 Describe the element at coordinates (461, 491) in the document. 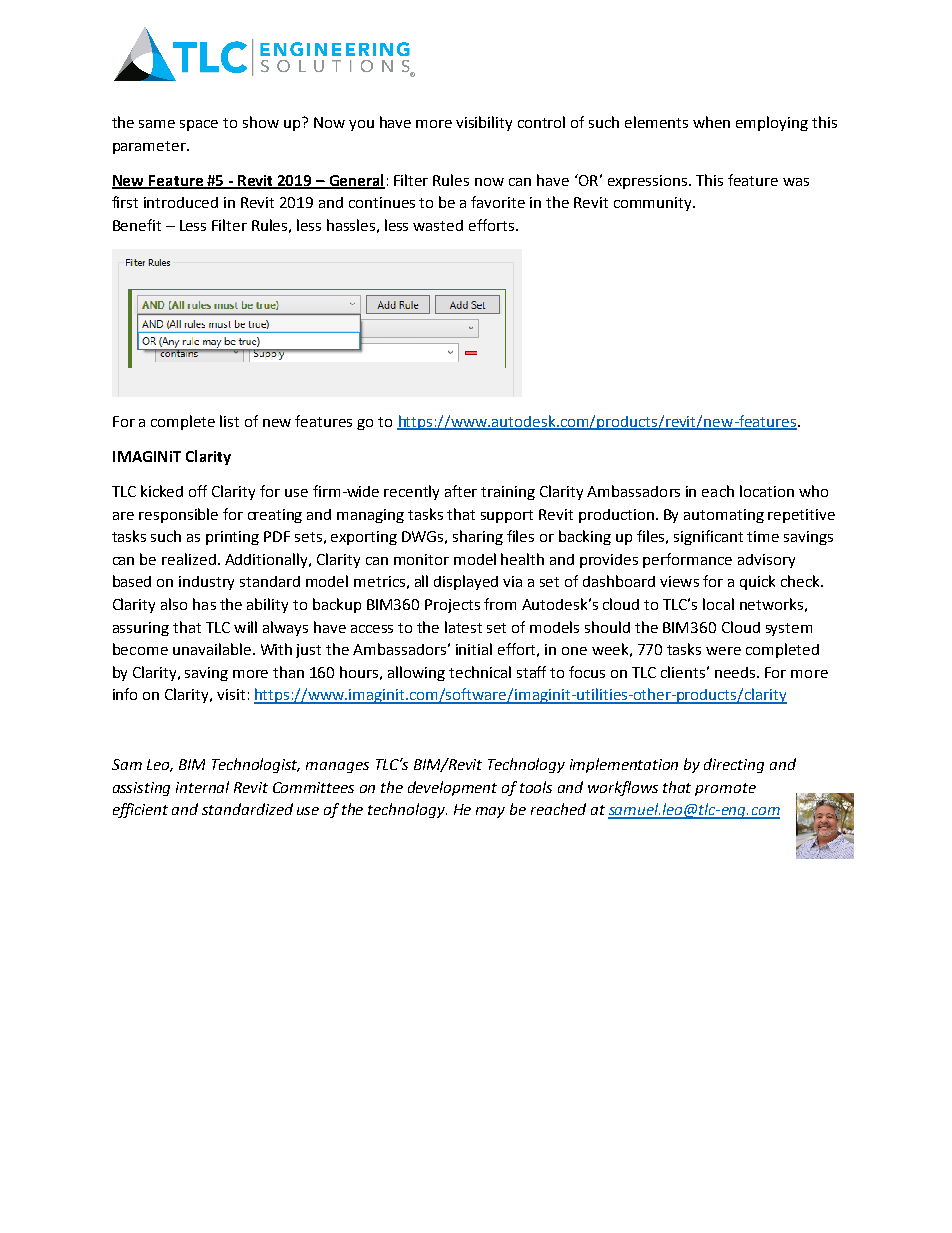

I see `after` at that location.
